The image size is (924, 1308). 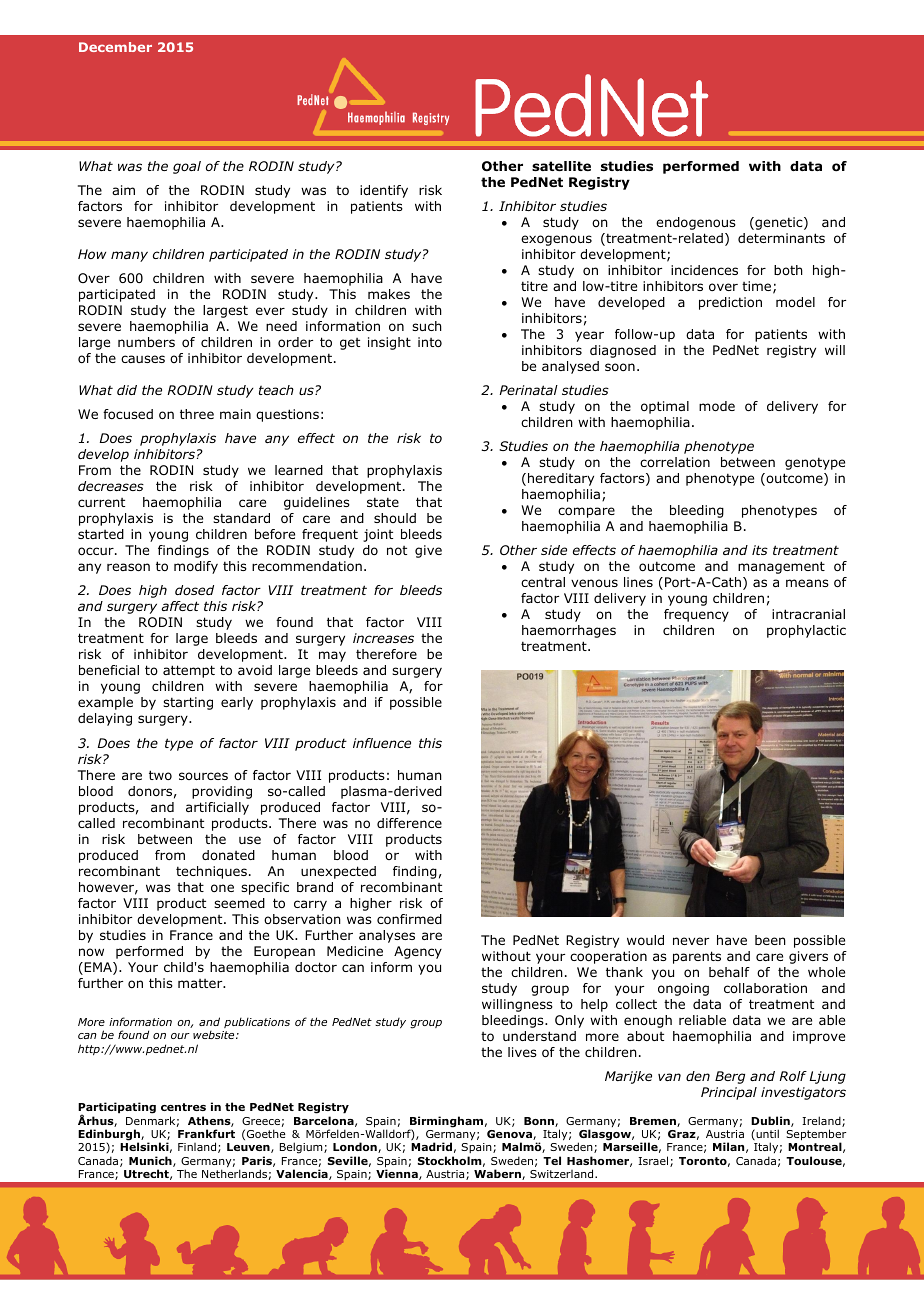 I want to click on increases, so click(x=383, y=638).
